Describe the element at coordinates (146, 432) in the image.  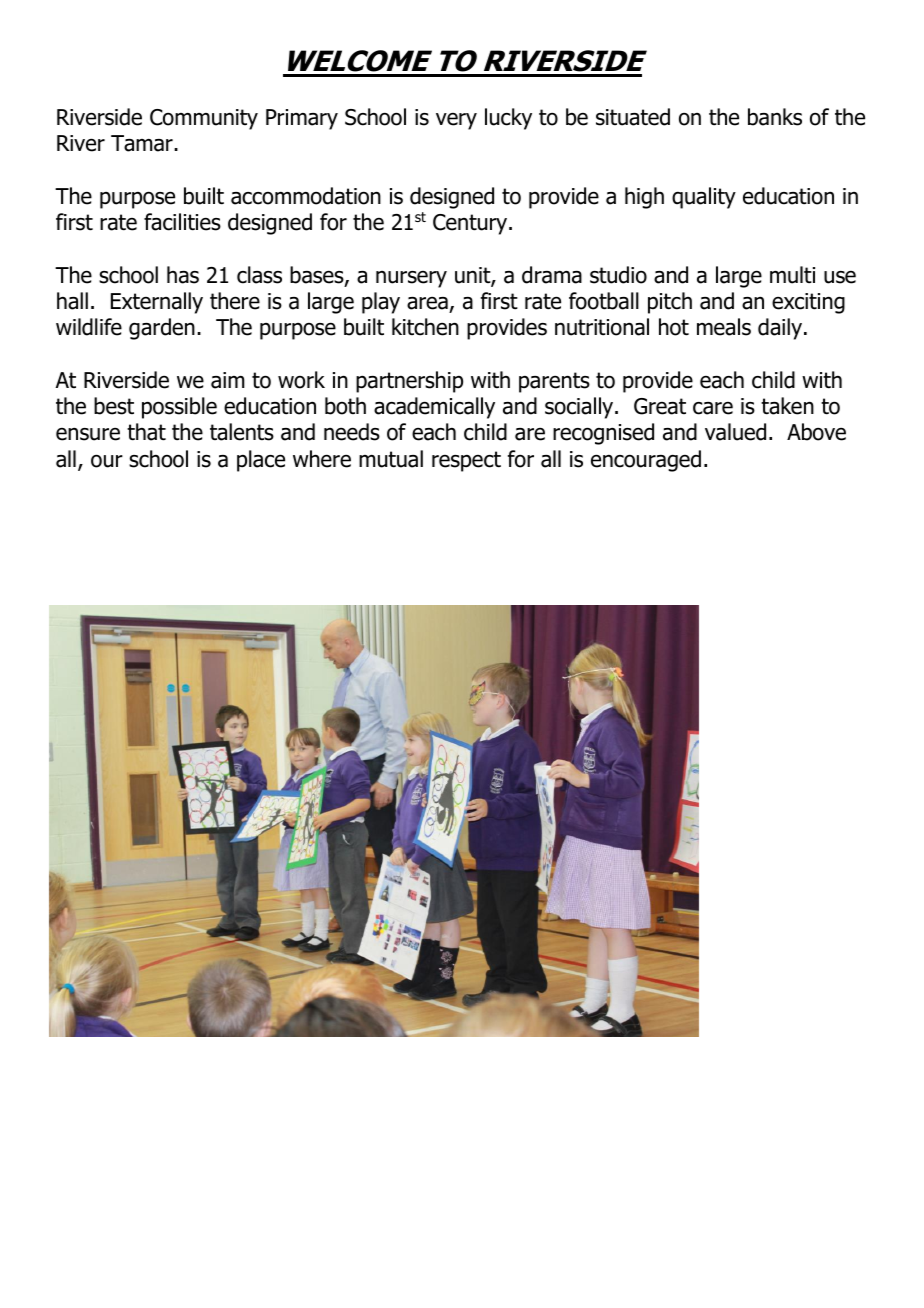
I see `that` at that location.
